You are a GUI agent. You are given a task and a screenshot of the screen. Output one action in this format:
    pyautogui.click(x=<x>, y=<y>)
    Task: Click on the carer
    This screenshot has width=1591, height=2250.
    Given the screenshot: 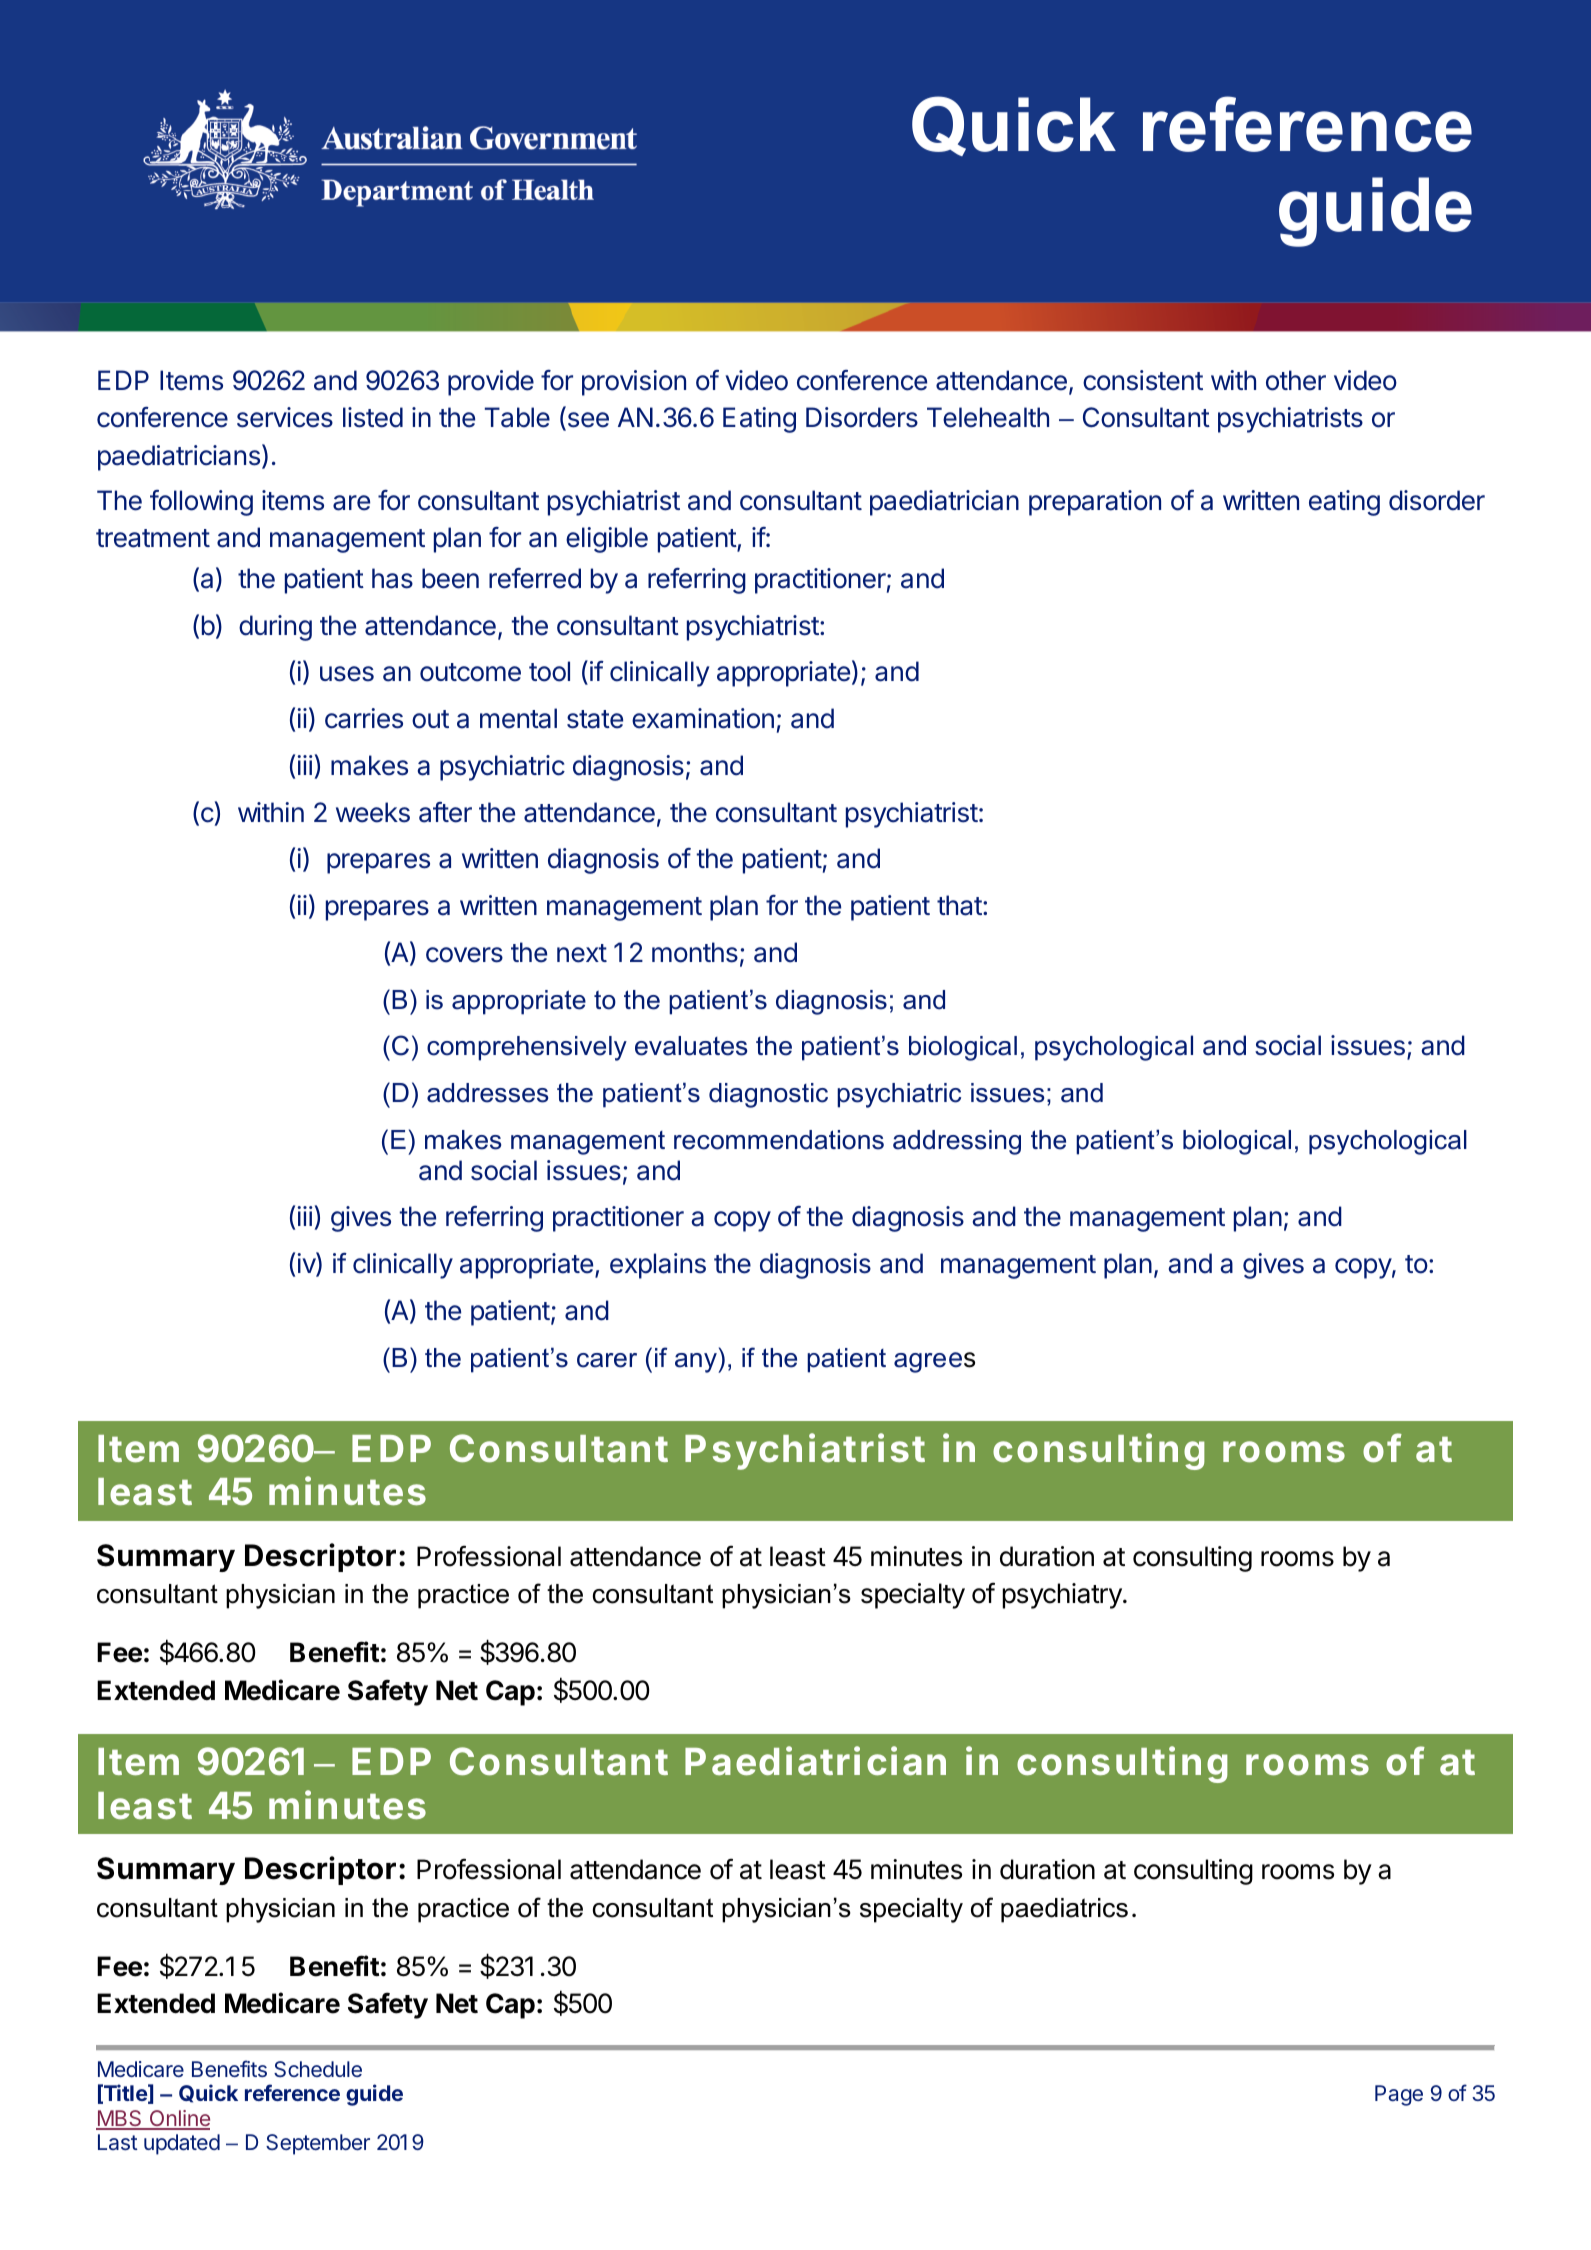 What is the action you would take?
    pyautogui.click(x=607, y=1360)
